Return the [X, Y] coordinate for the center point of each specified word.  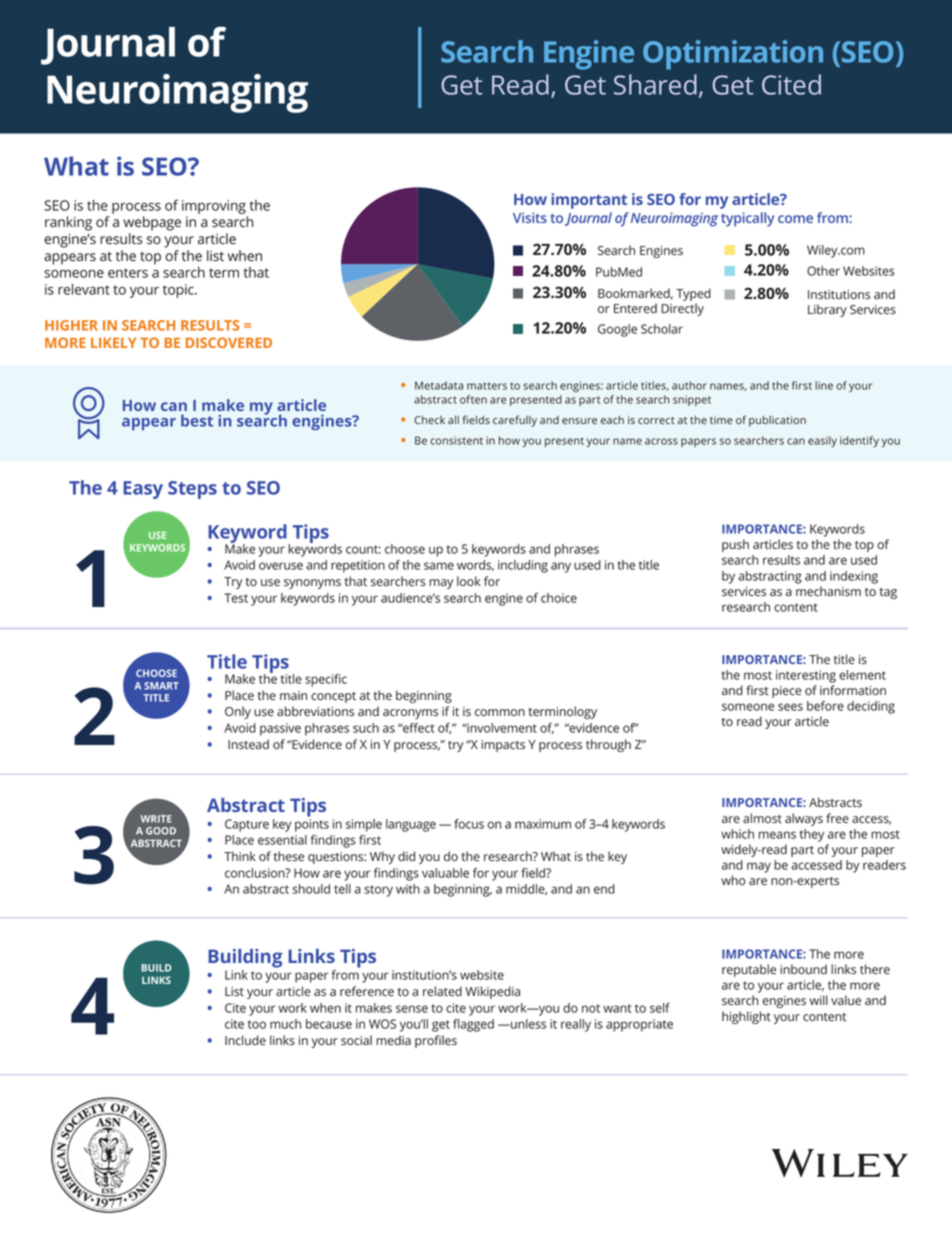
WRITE [156, 819]
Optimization [733, 55]
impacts [503, 746]
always [804, 819]
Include [245, 1040]
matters [487, 386]
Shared [655, 84]
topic [179, 291]
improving [214, 207]
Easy [143, 490]
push [735, 545]
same [439, 566]
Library [827, 310]
